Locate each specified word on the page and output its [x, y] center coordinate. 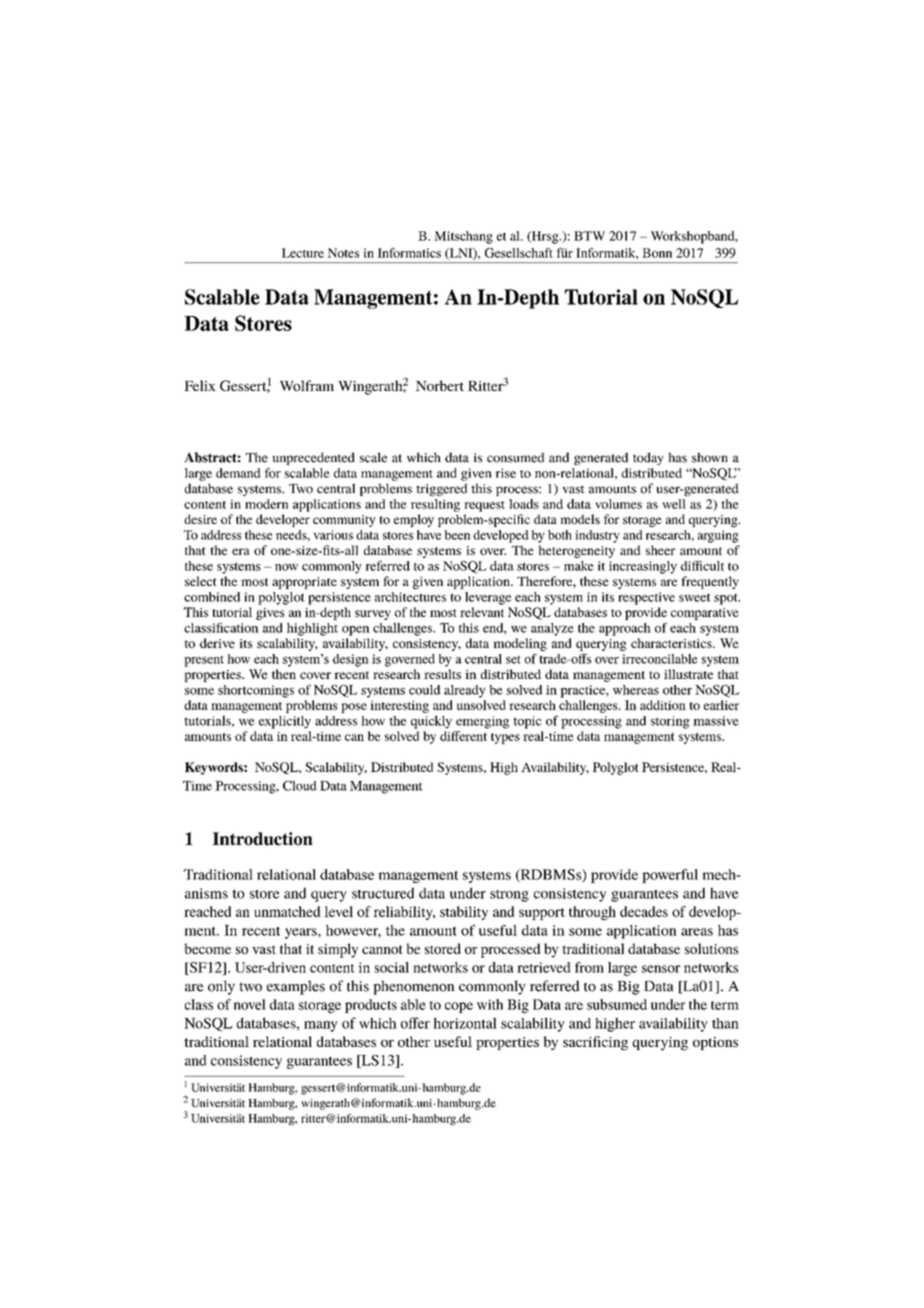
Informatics [409, 253]
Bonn [657, 253]
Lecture [303, 253]
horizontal [465, 1023]
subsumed [617, 1004]
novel [249, 1004]
